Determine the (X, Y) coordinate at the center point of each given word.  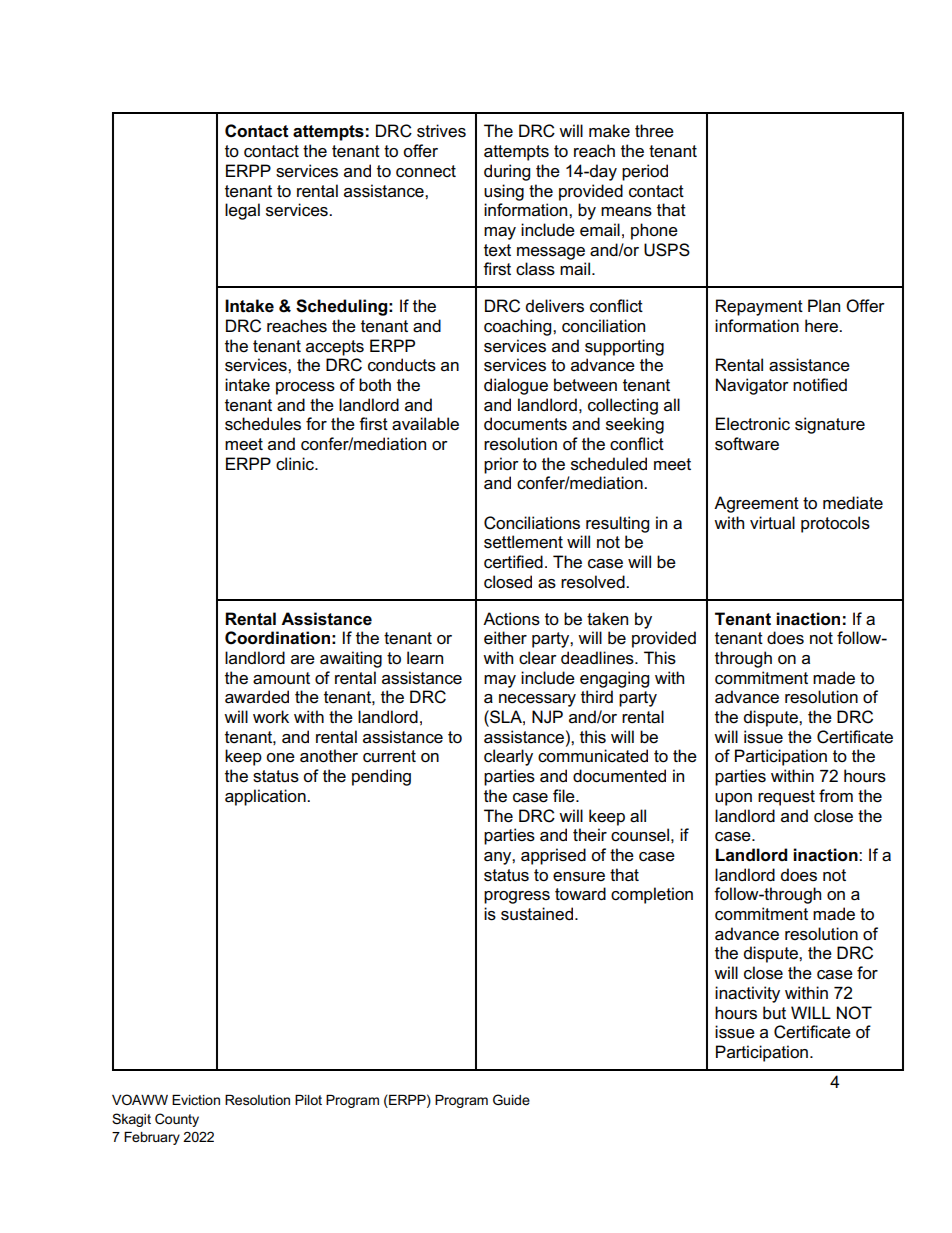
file (565, 796)
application (266, 797)
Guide (511, 1099)
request (786, 798)
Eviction (196, 1100)
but (774, 1013)
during (507, 172)
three (654, 131)
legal (242, 211)
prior (501, 465)
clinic (296, 464)
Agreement (756, 504)
